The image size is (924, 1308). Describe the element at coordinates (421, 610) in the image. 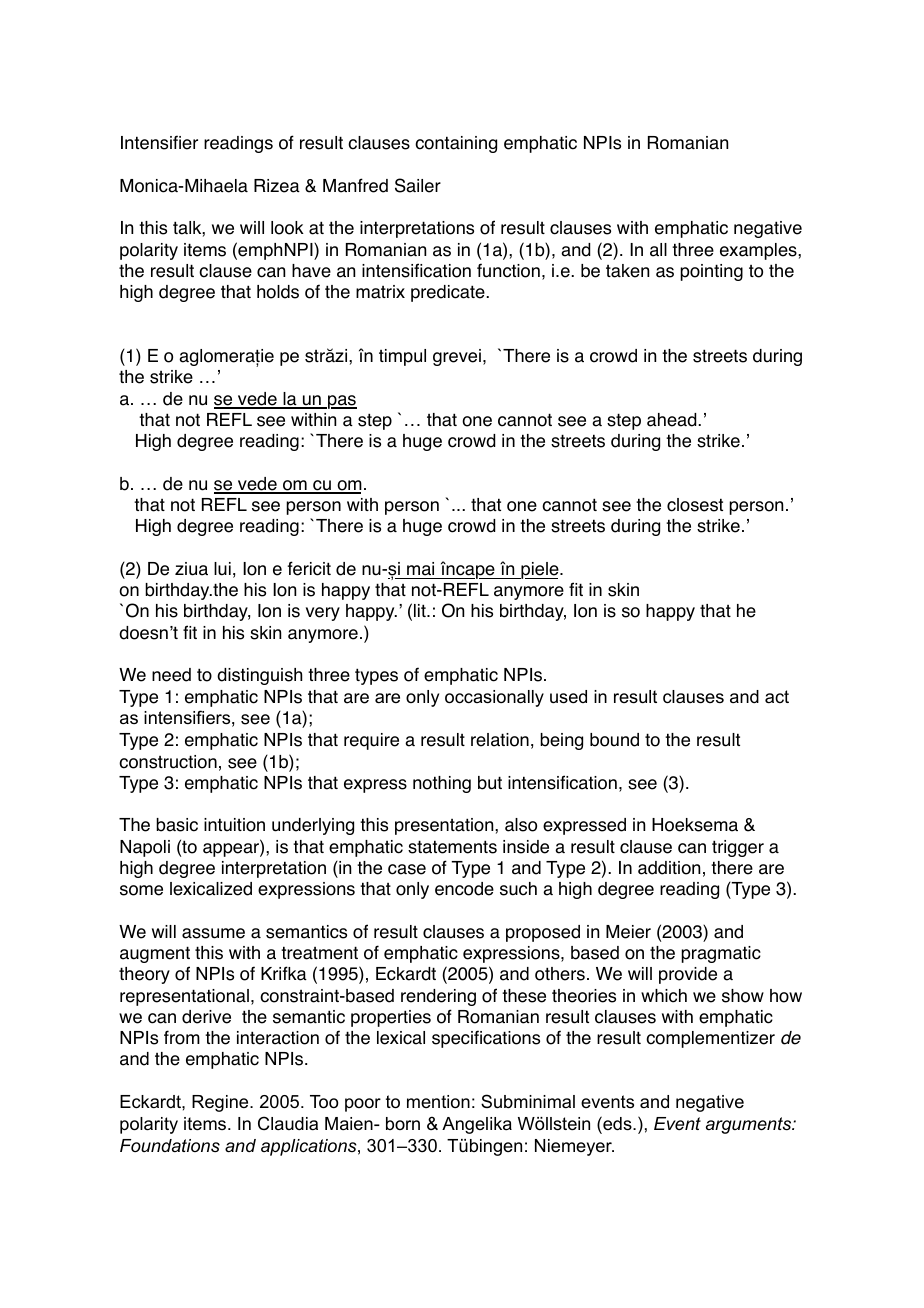

I see `lit` at that location.
